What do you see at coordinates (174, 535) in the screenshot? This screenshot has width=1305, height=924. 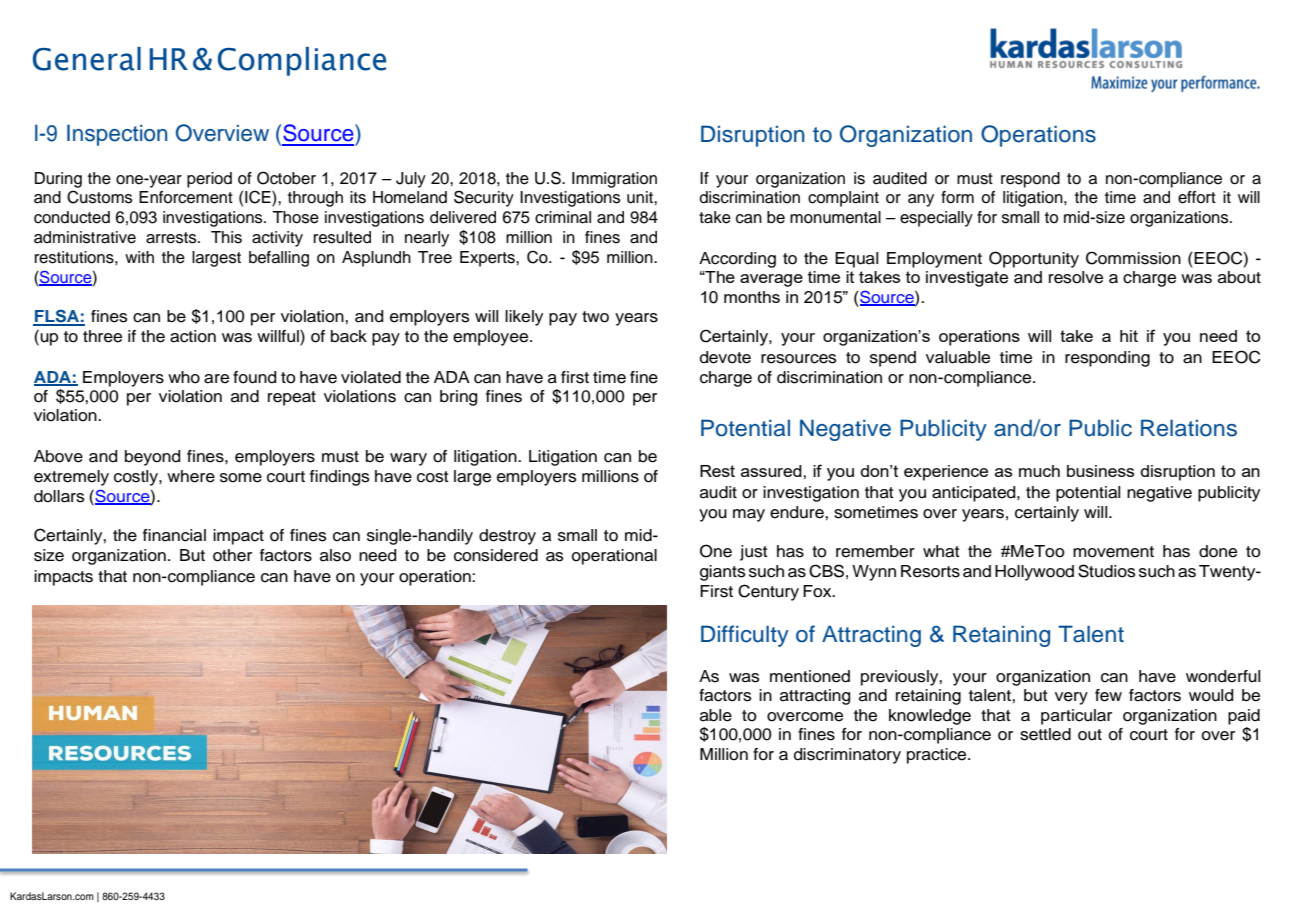 I see `financial` at bounding box center [174, 535].
